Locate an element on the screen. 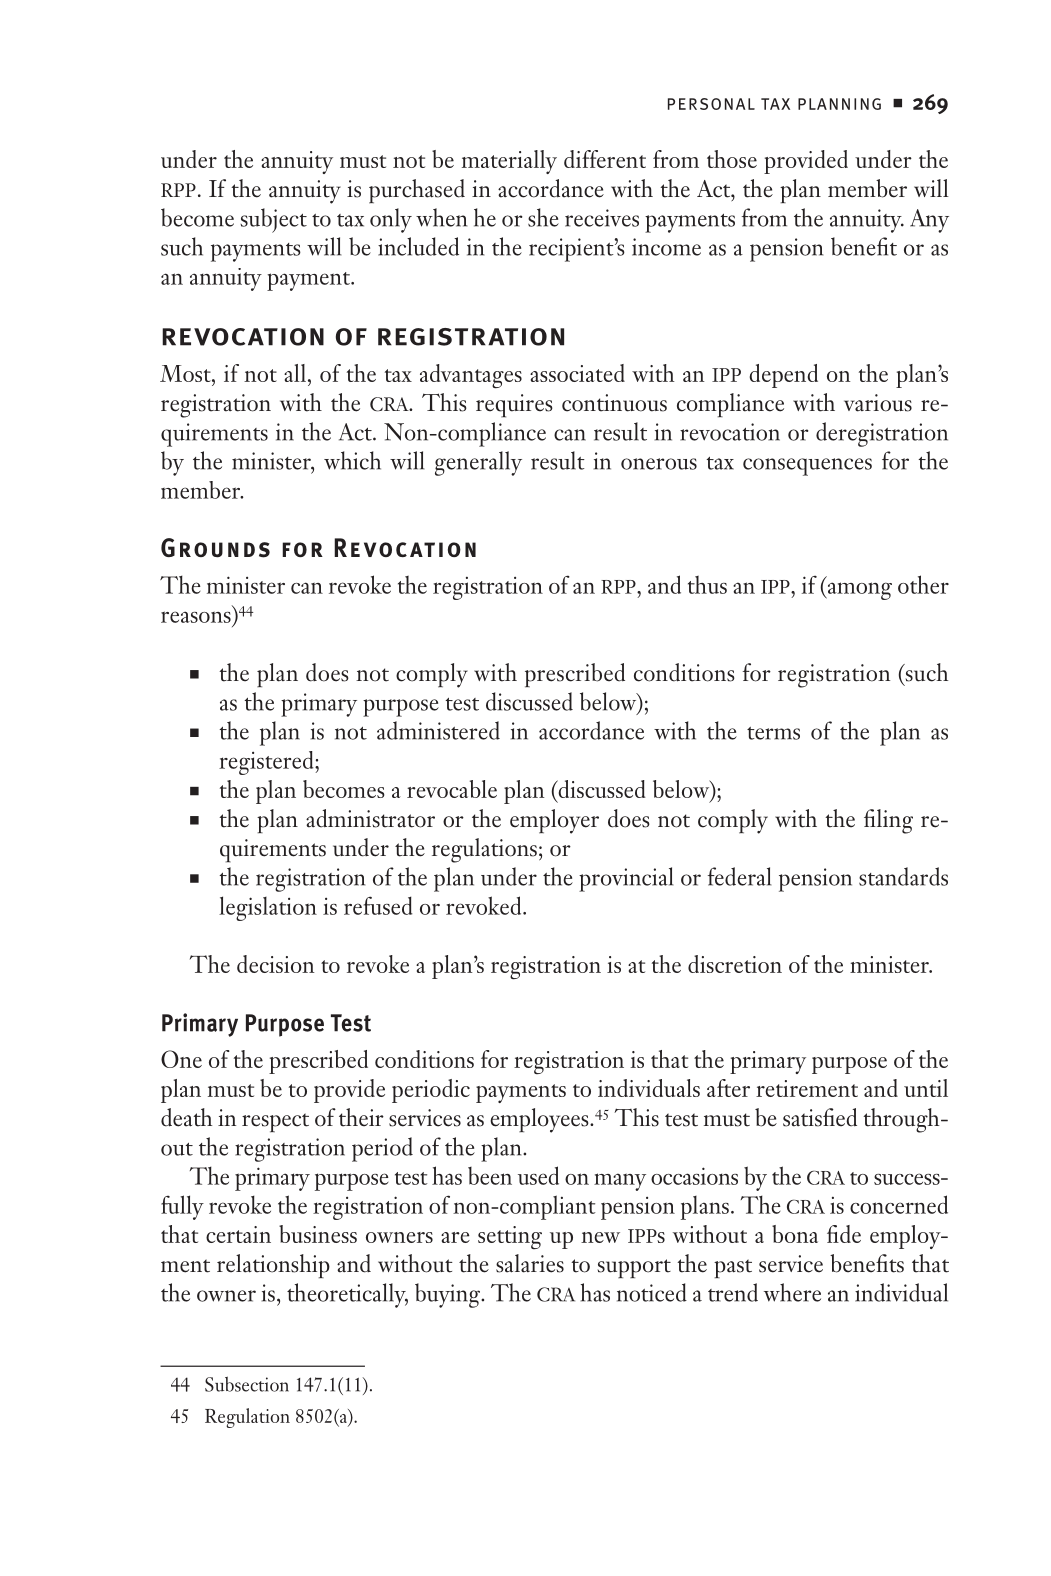 The height and width of the screenshot is (1576, 1051). subject is located at coordinates (273, 220).
